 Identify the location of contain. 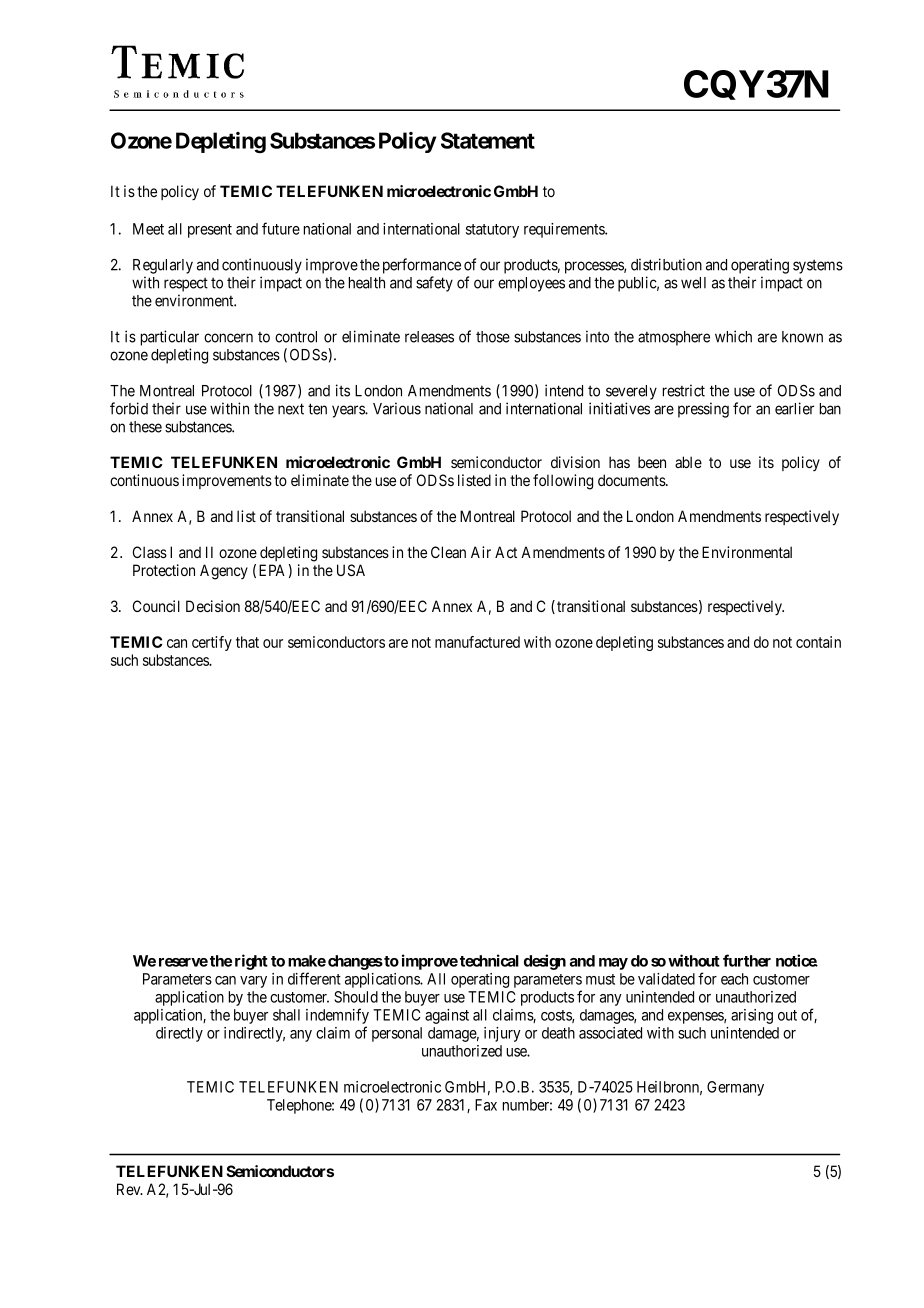
(818, 642).
